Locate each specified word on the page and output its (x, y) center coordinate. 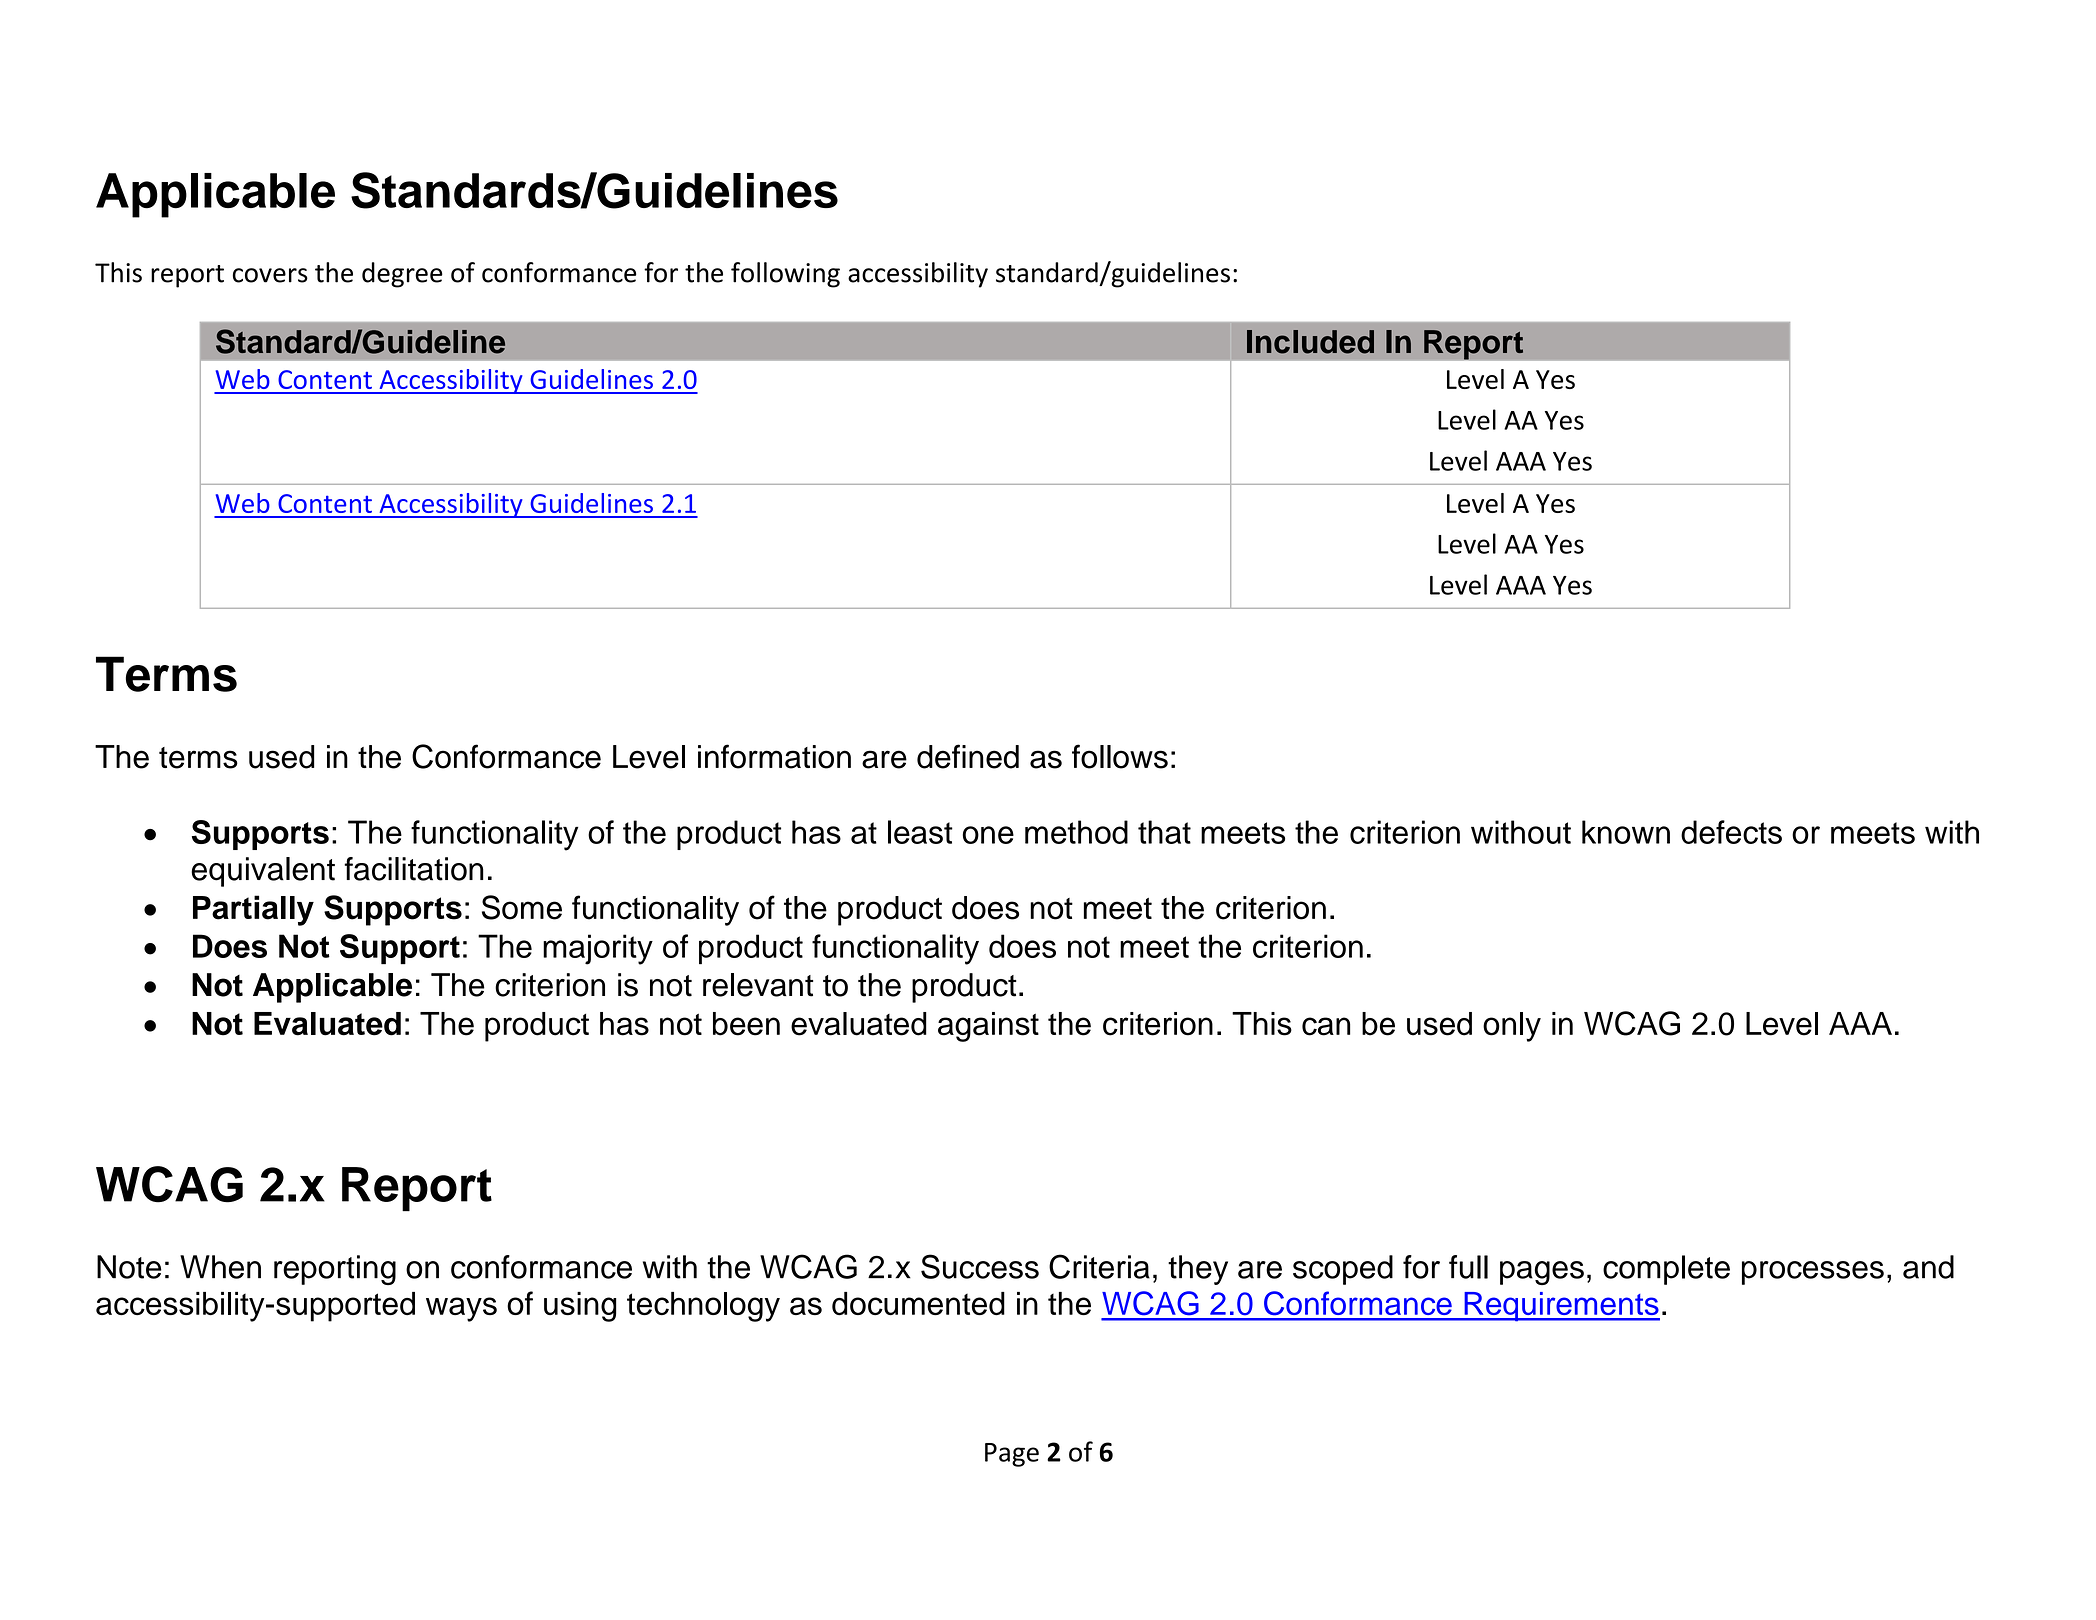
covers (270, 275)
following (785, 275)
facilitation (414, 869)
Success (980, 1266)
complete (1666, 1270)
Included (1310, 342)
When (220, 1267)
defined (968, 756)
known (1626, 832)
